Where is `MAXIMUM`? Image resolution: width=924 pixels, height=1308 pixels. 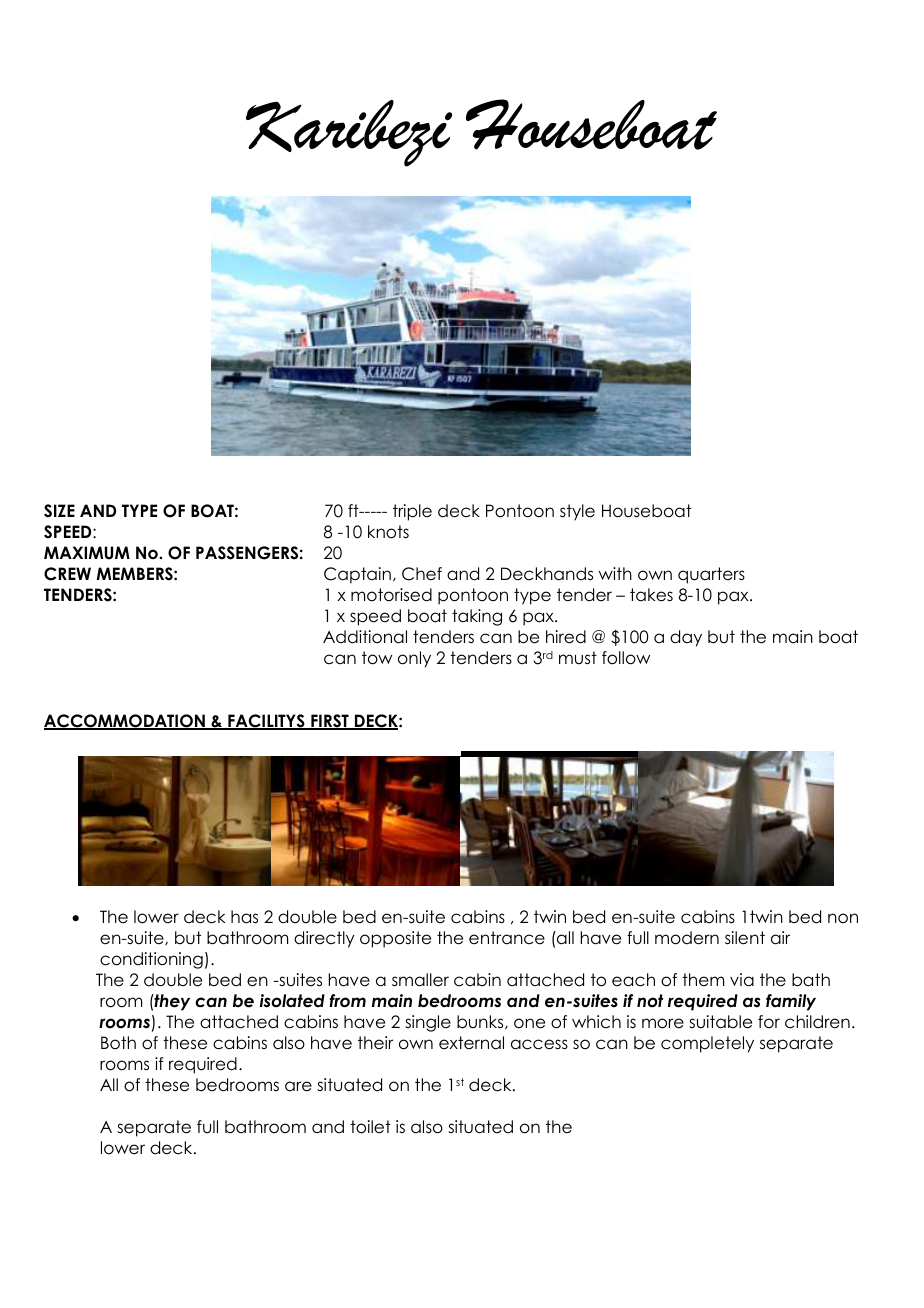 MAXIMUM is located at coordinates (87, 553).
